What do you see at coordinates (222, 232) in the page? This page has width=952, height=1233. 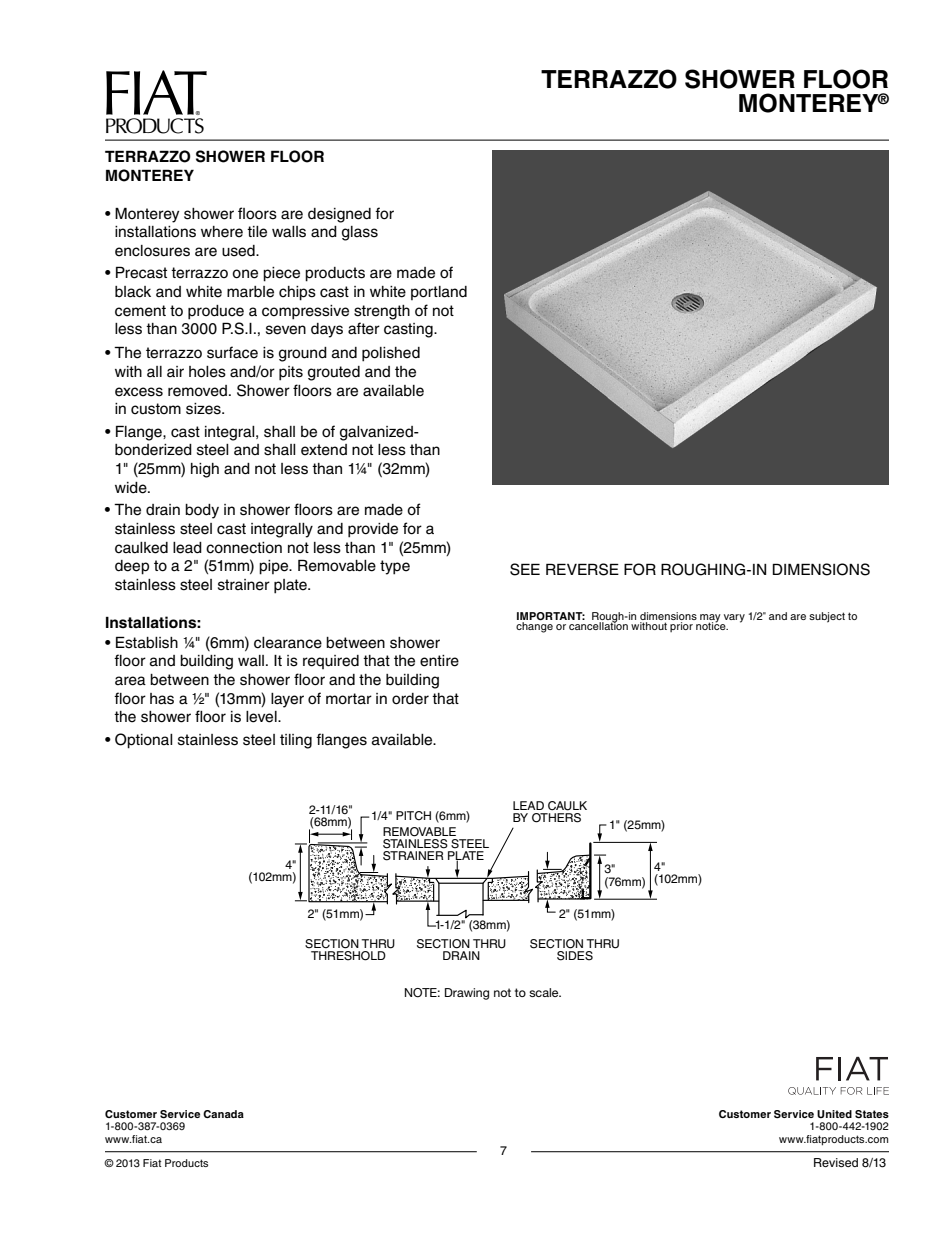 I see `where` at bounding box center [222, 232].
